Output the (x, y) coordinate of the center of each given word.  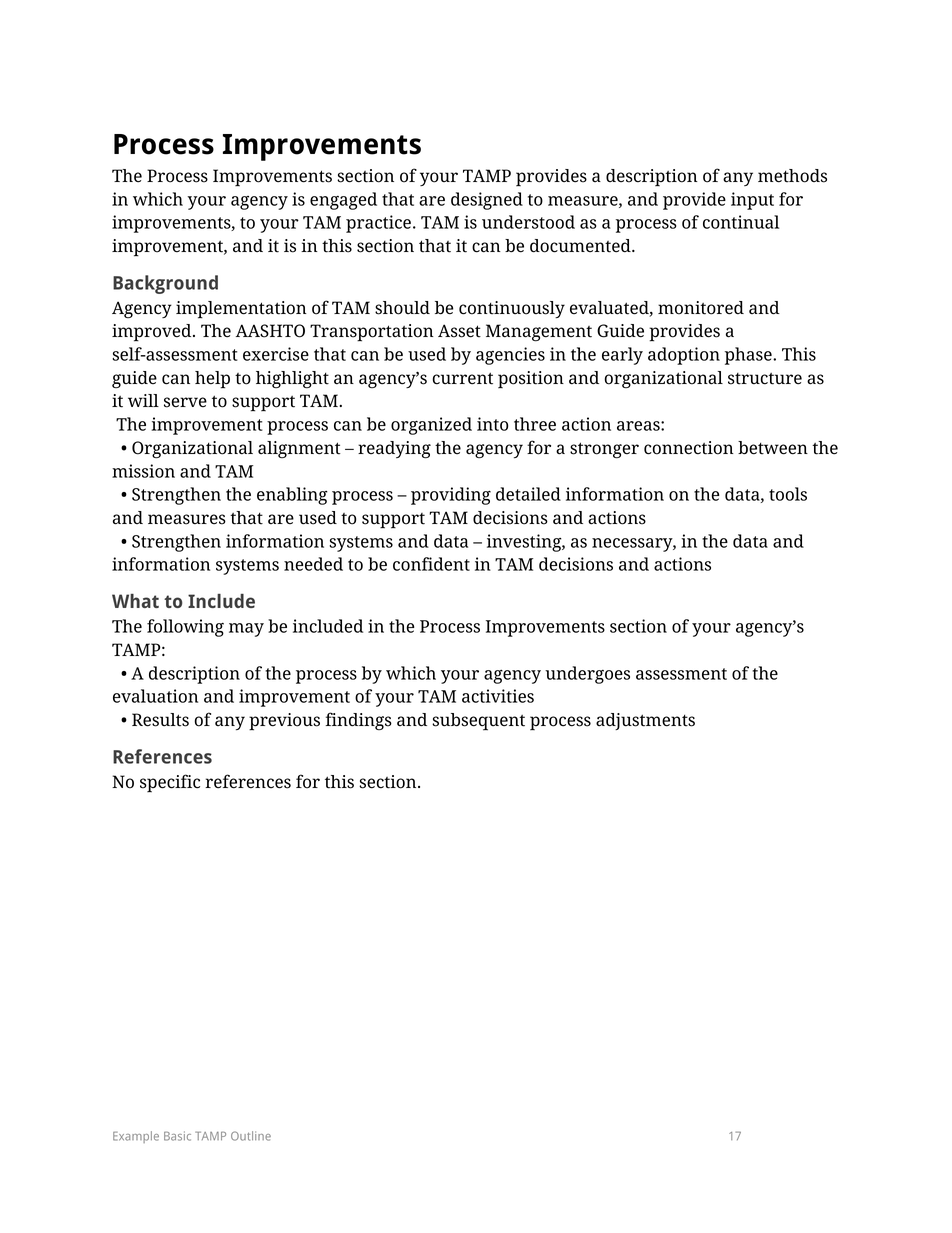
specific (170, 783)
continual (741, 222)
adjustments (645, 721)
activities (498, 696)
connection (689, 448)
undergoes (587, 675)
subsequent (478, 722)
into (492, 424)
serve (185, 402)
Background (165, 284)
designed (487, 201)
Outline (251, 1136)
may (246, 630)
